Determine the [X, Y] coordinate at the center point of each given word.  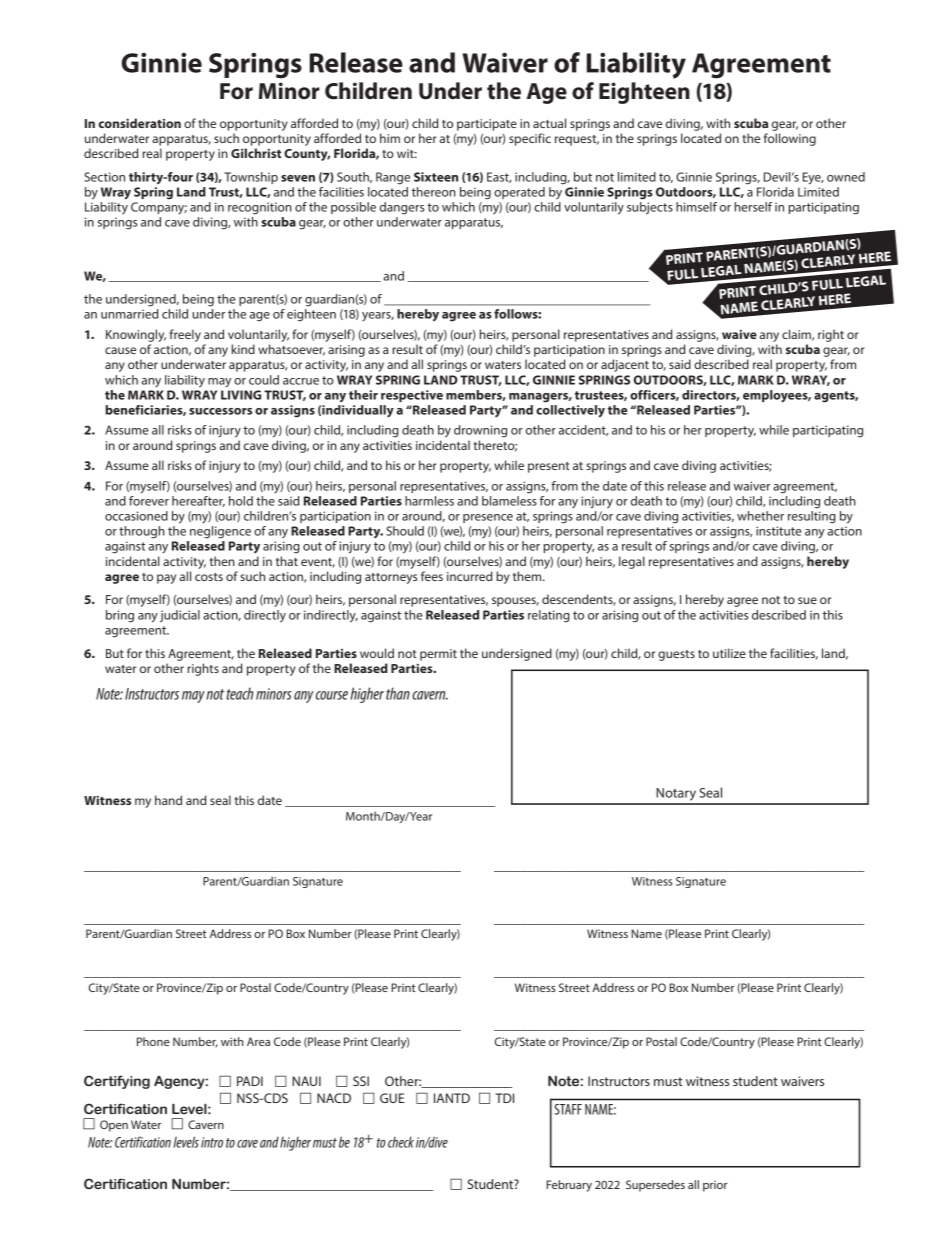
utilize [729, 653]
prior [715, 1186]
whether [760, 516]
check [401, 1142]
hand [168, 800]
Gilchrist [256, 153]
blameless [509, 501]
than [398, 693]
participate [487, 125]
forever [149, 499]
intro [212, 1142]
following [790, 139]
